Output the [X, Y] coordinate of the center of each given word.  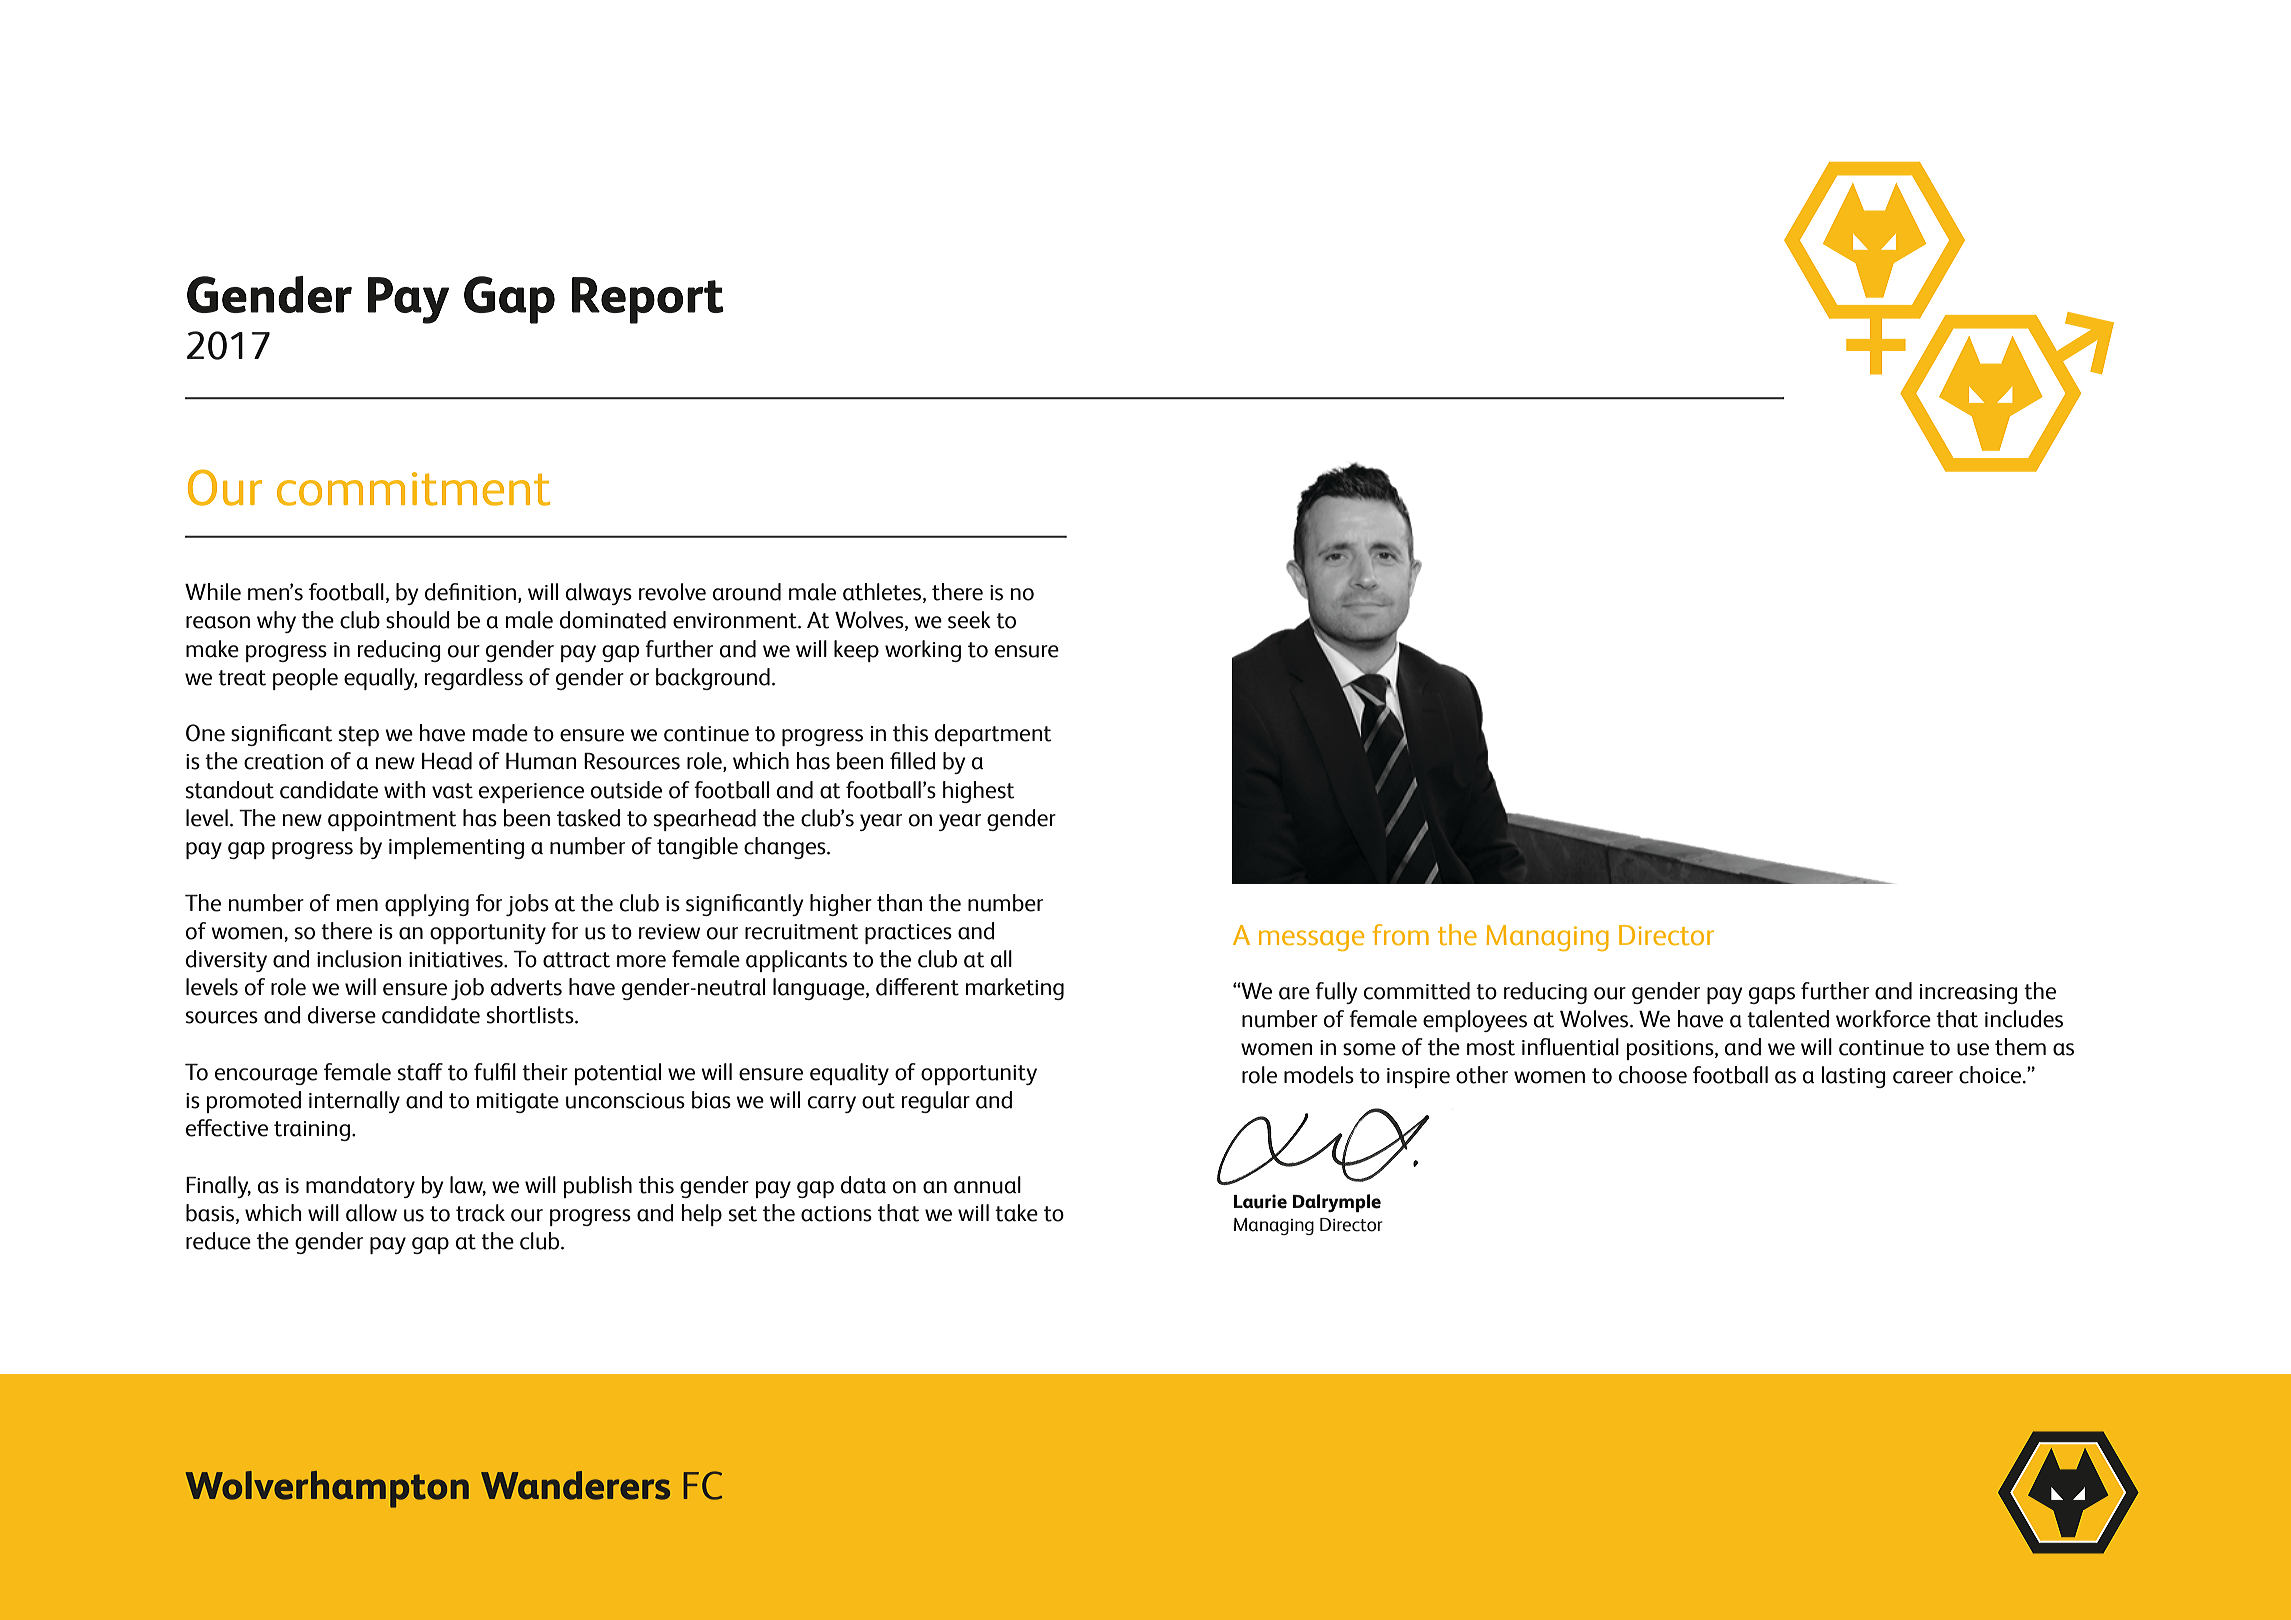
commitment [413, 489]
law [468, 1185]
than [899, 903]
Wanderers [575, 1485]
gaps [1772, 995]
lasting [1854, 1077]
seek [969, 620]
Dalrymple [1337, 1203]
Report [648, 300]
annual [987, 1185]
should [418, 620]
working [923, 651]
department [993, 735]
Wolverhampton [327, 1489]
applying [427, 905]
